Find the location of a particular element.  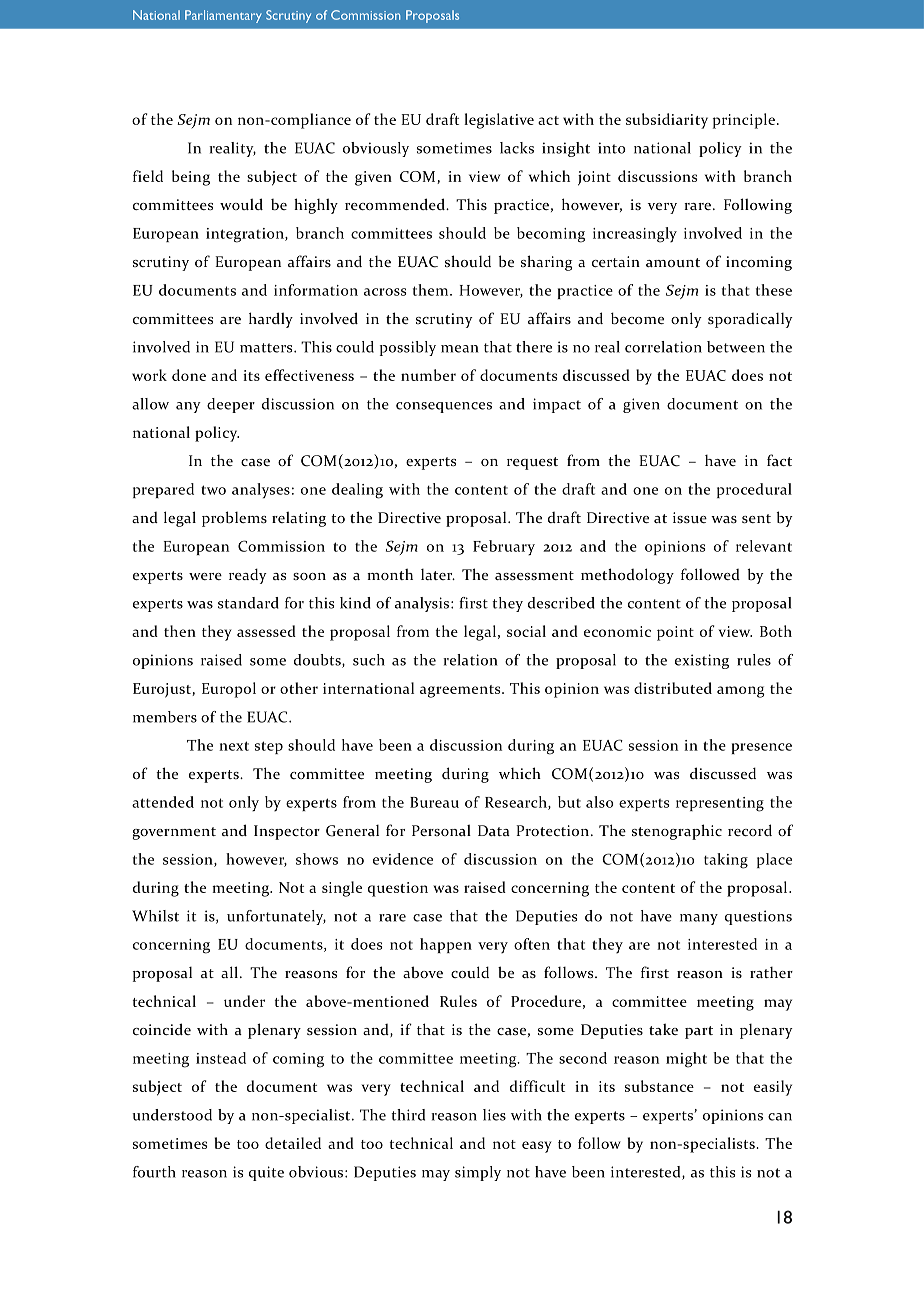

Parliamentary is located at coordinates (223, 16).
